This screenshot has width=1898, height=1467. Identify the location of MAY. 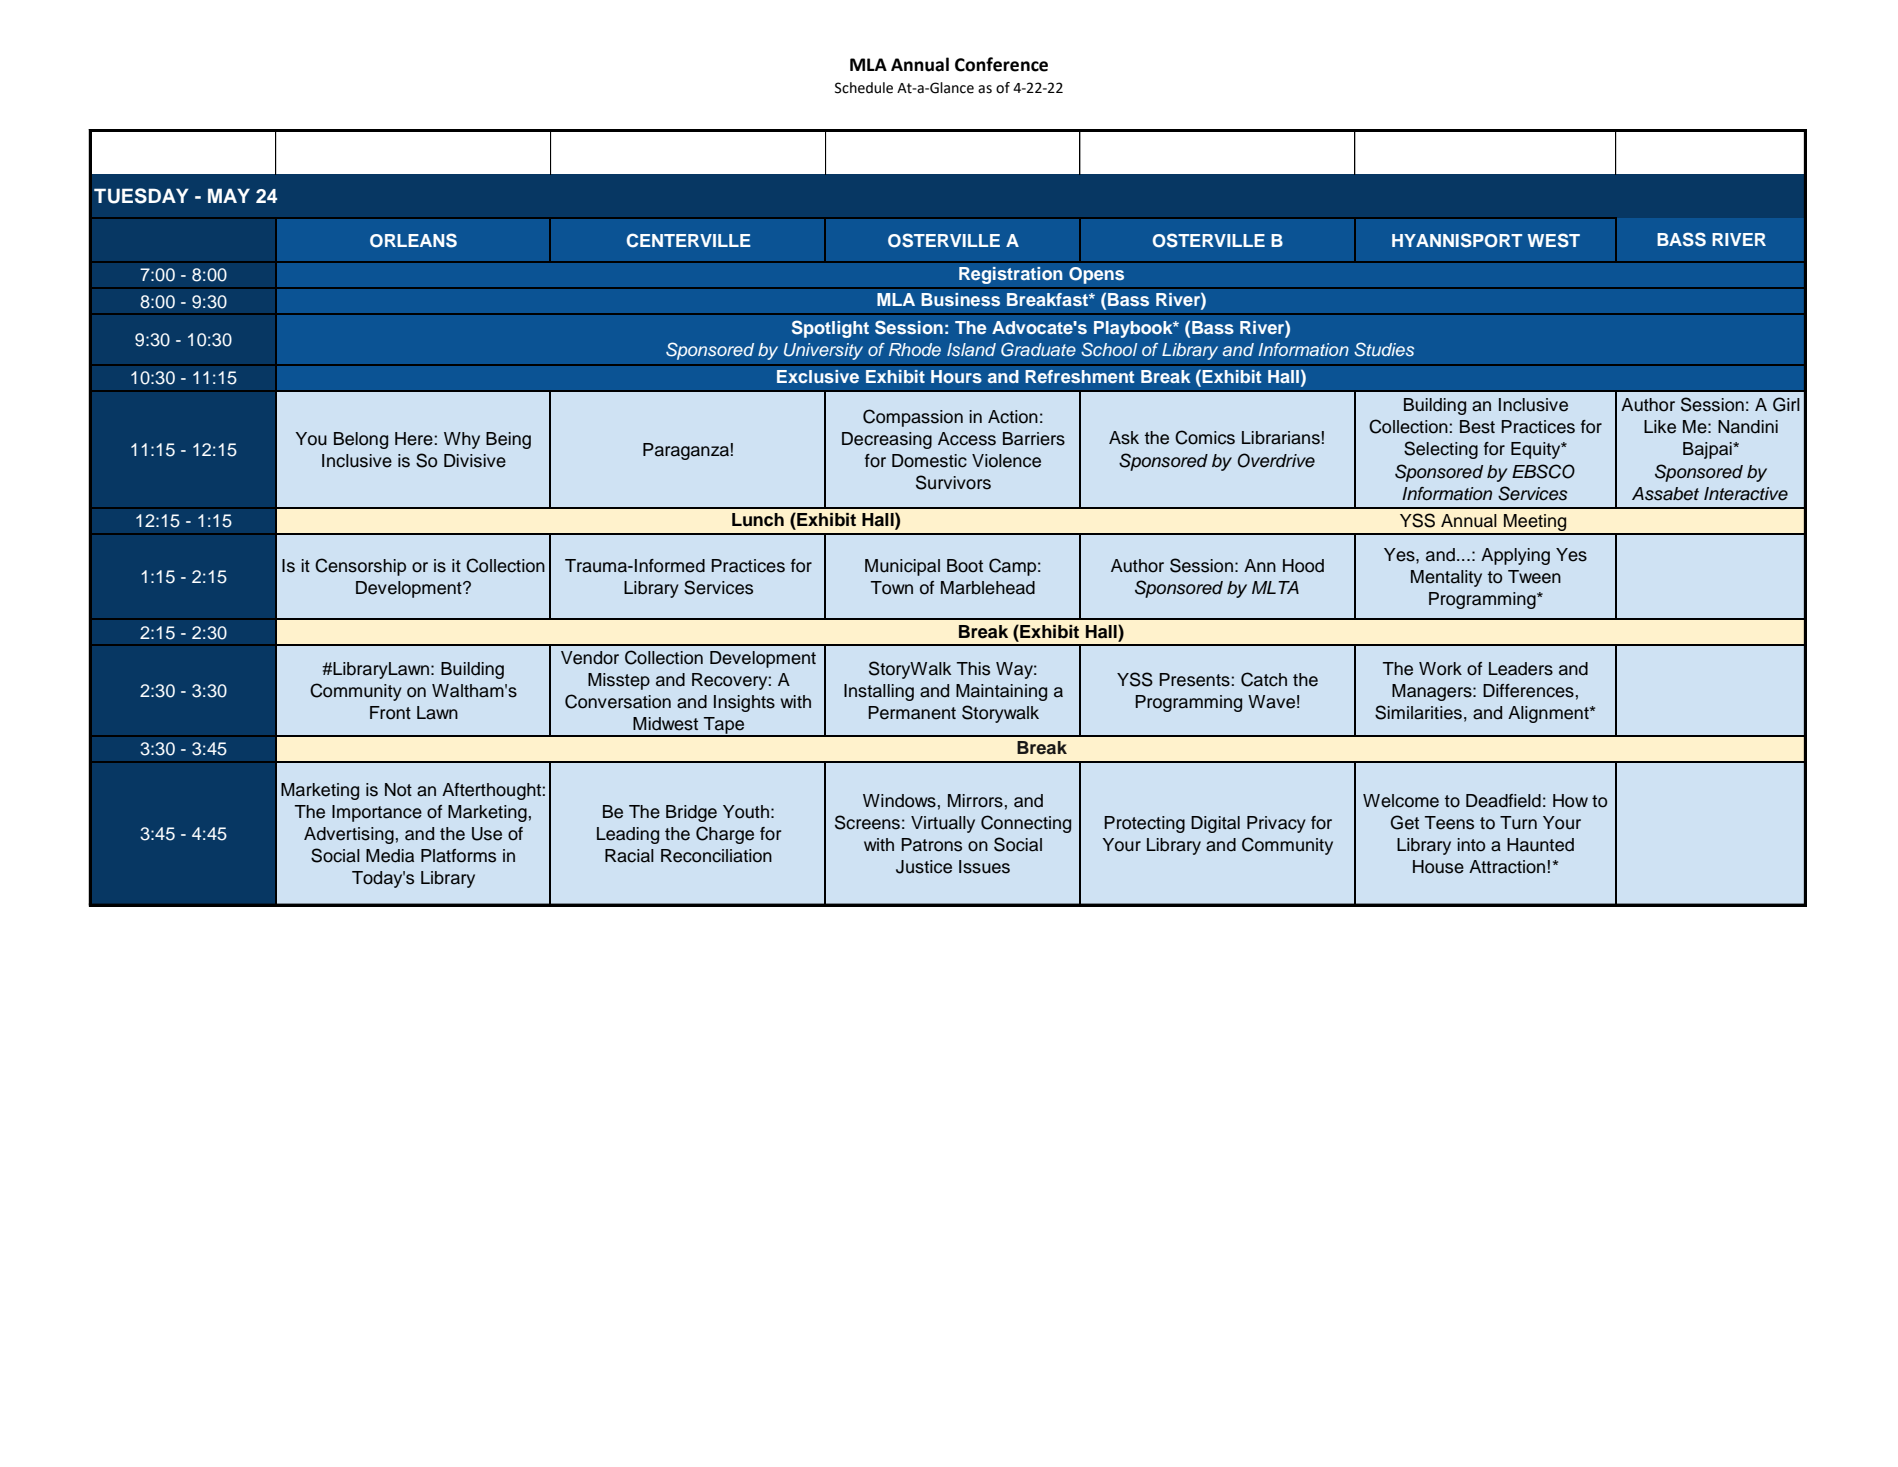
(229, 195).
